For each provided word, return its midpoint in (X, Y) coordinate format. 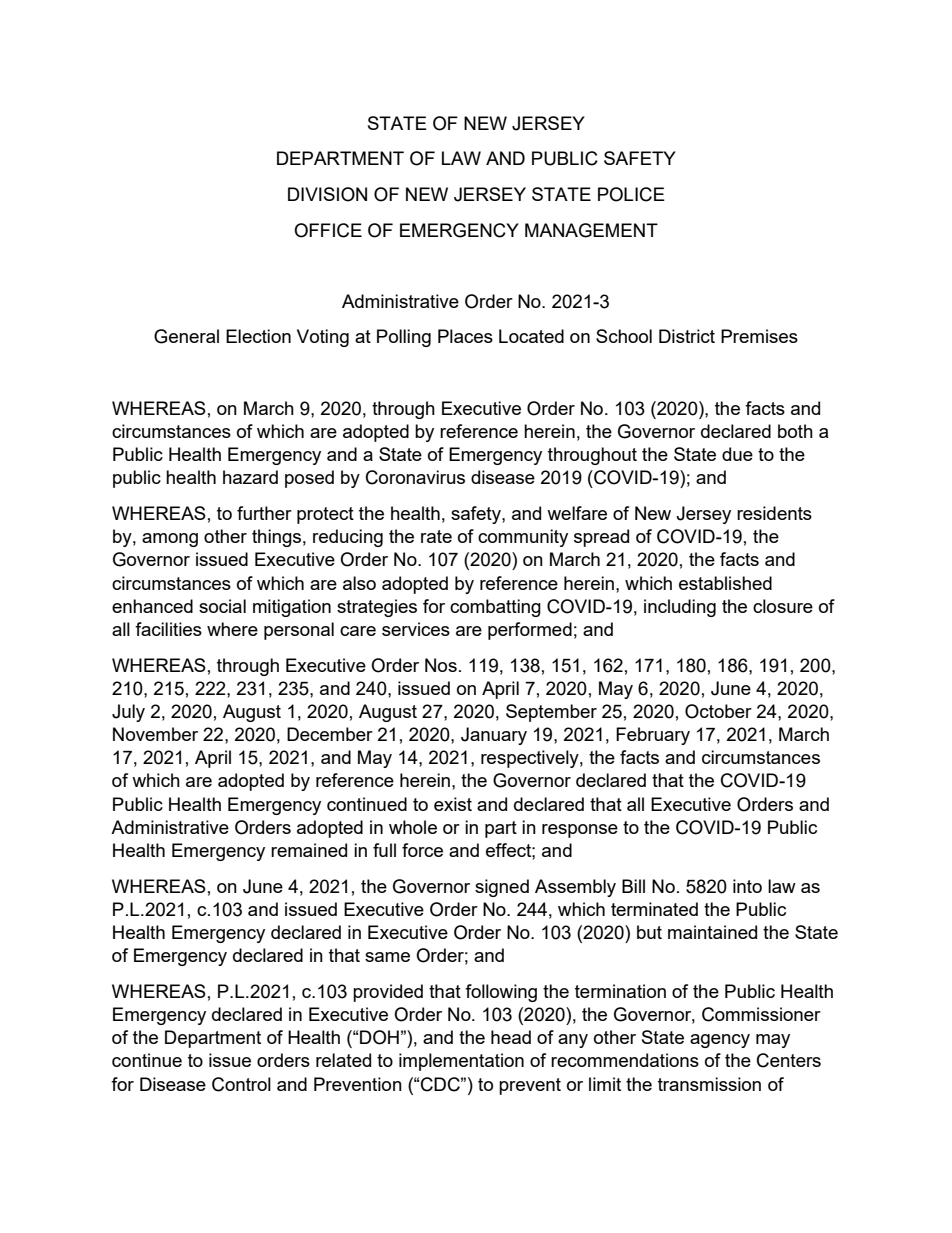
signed (502, 888)
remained (309, 850)
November (155, 734)
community (523, 538)
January (494, 736)
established (725, 583)
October (718, 711)
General (186, 336)
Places (465, 336)
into (747, 886)
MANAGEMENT (591, 230)
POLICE (631, 194)
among (170, 540)
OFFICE (328, 230)
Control (241, 1084)
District (687, 336)
